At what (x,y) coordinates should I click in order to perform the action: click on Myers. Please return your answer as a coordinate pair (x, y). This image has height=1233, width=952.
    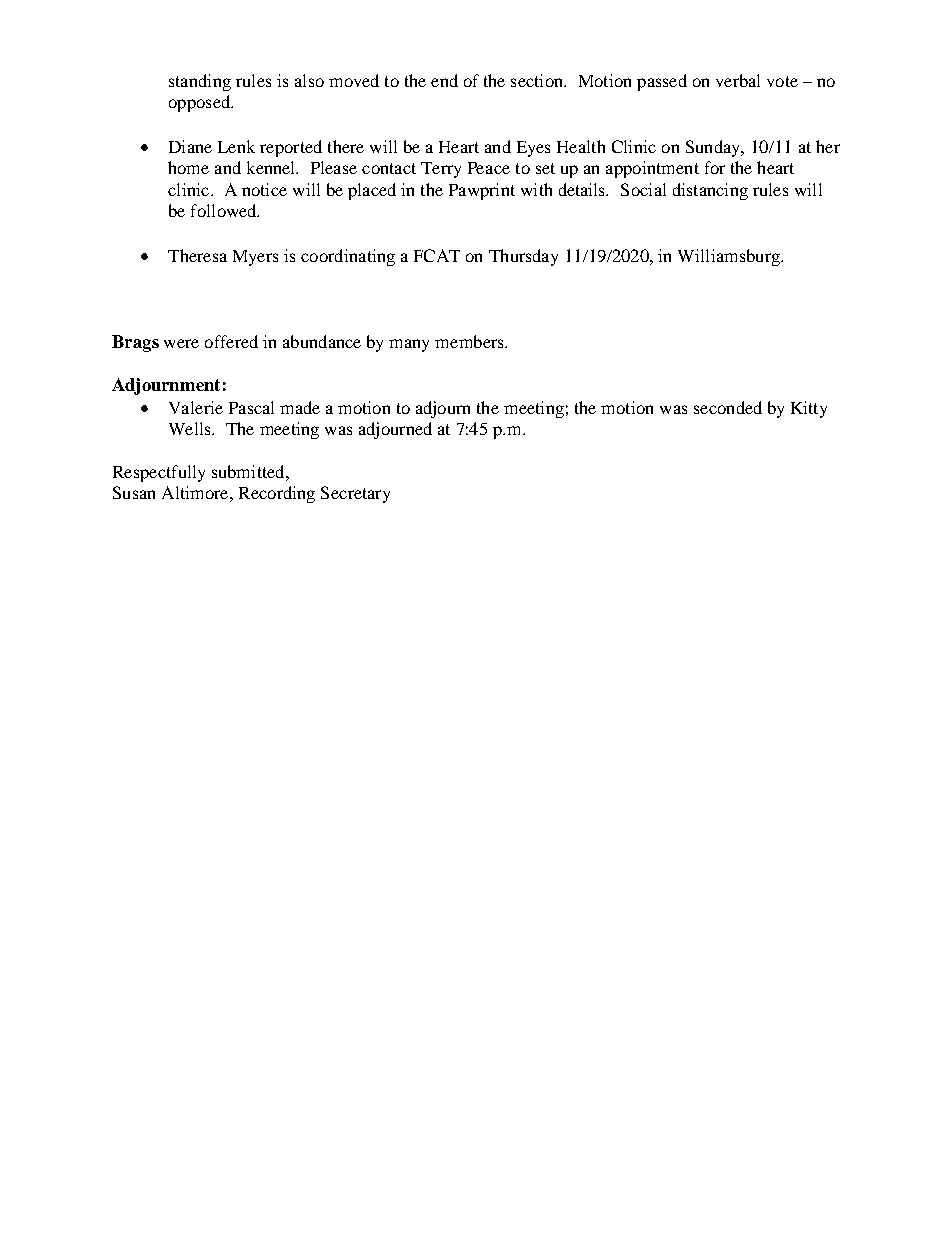
    Looking at the image, I should click on (255, 258).
